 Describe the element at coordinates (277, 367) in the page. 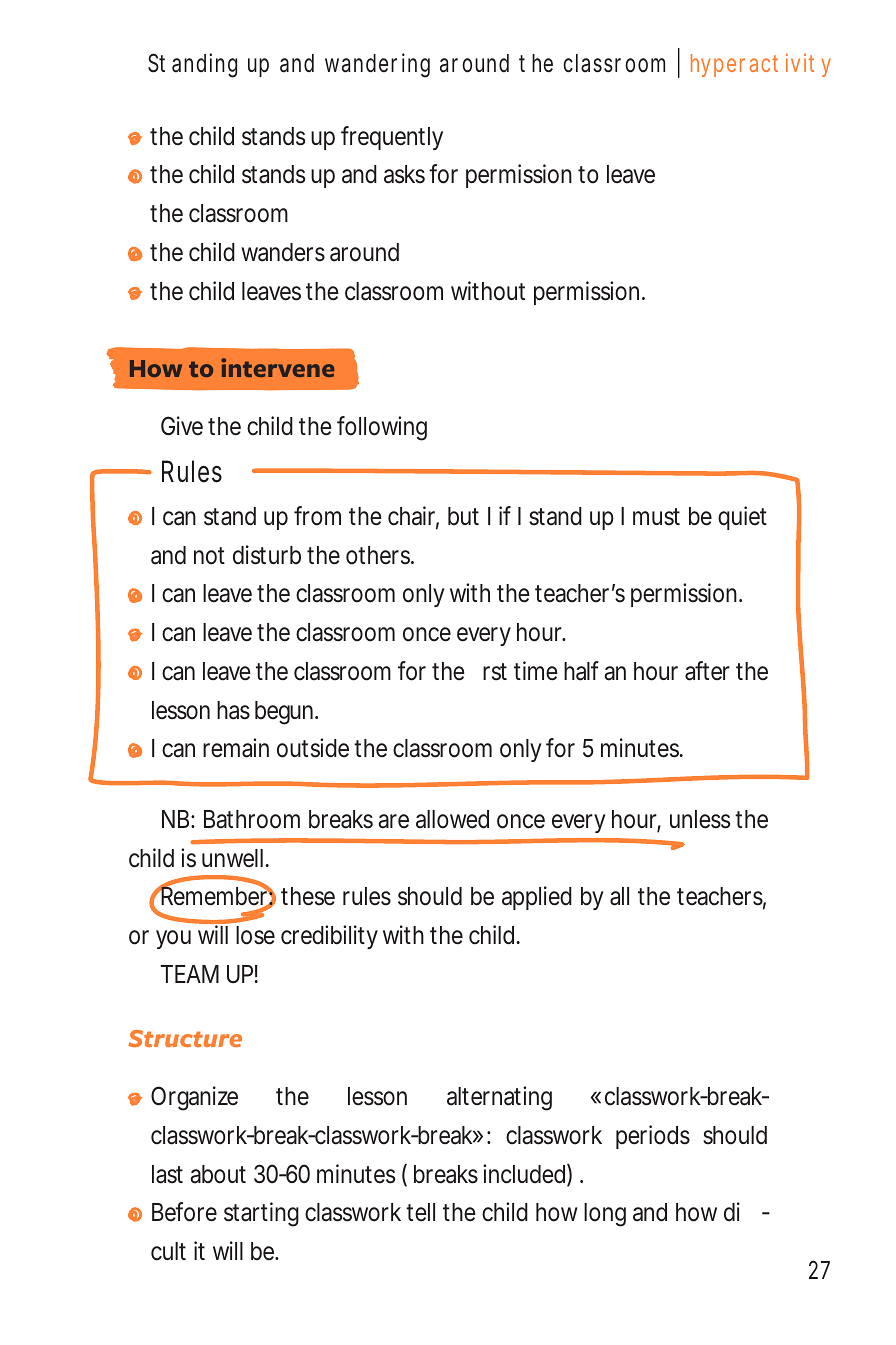

I see `intervene` at that location.
